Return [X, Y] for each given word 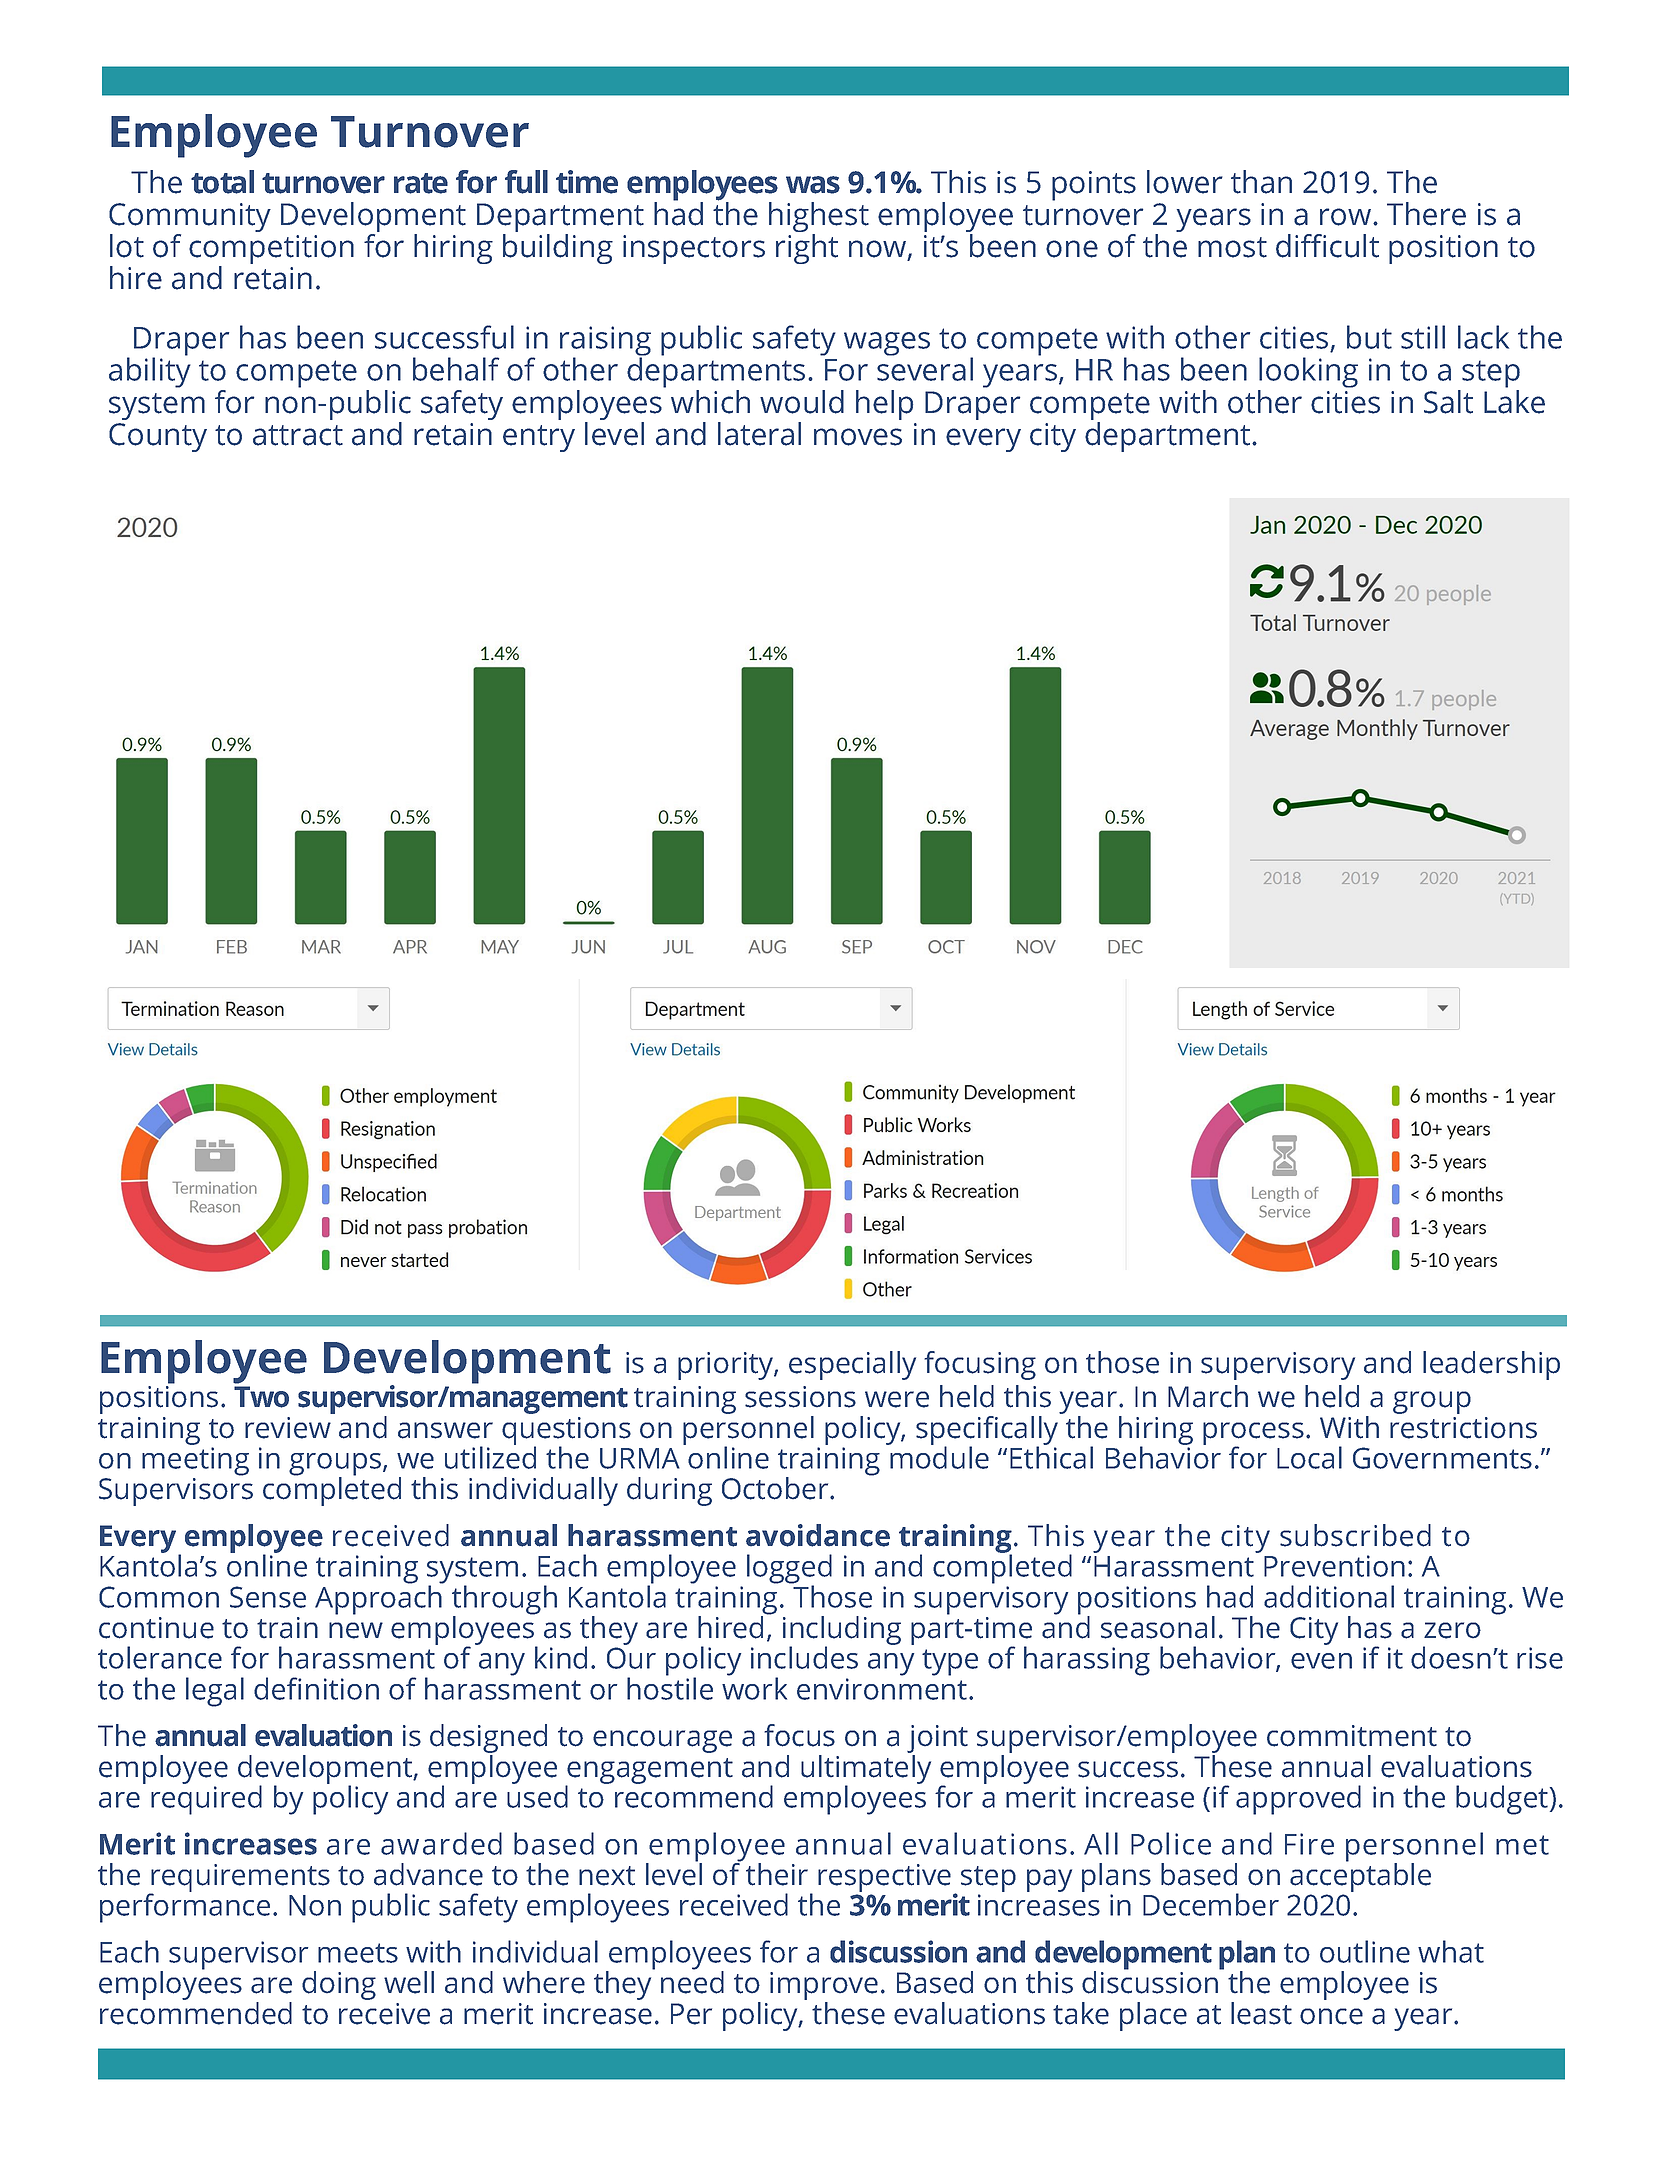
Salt [1448, 402]
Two [261, 1397]
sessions [800, 1397]
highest [819, 218]
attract [298, 435]
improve [824, 1987]
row [1347, 217]
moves [858, 437]
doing [339, 1985]
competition [271, 251]
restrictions [1463, 1428]
